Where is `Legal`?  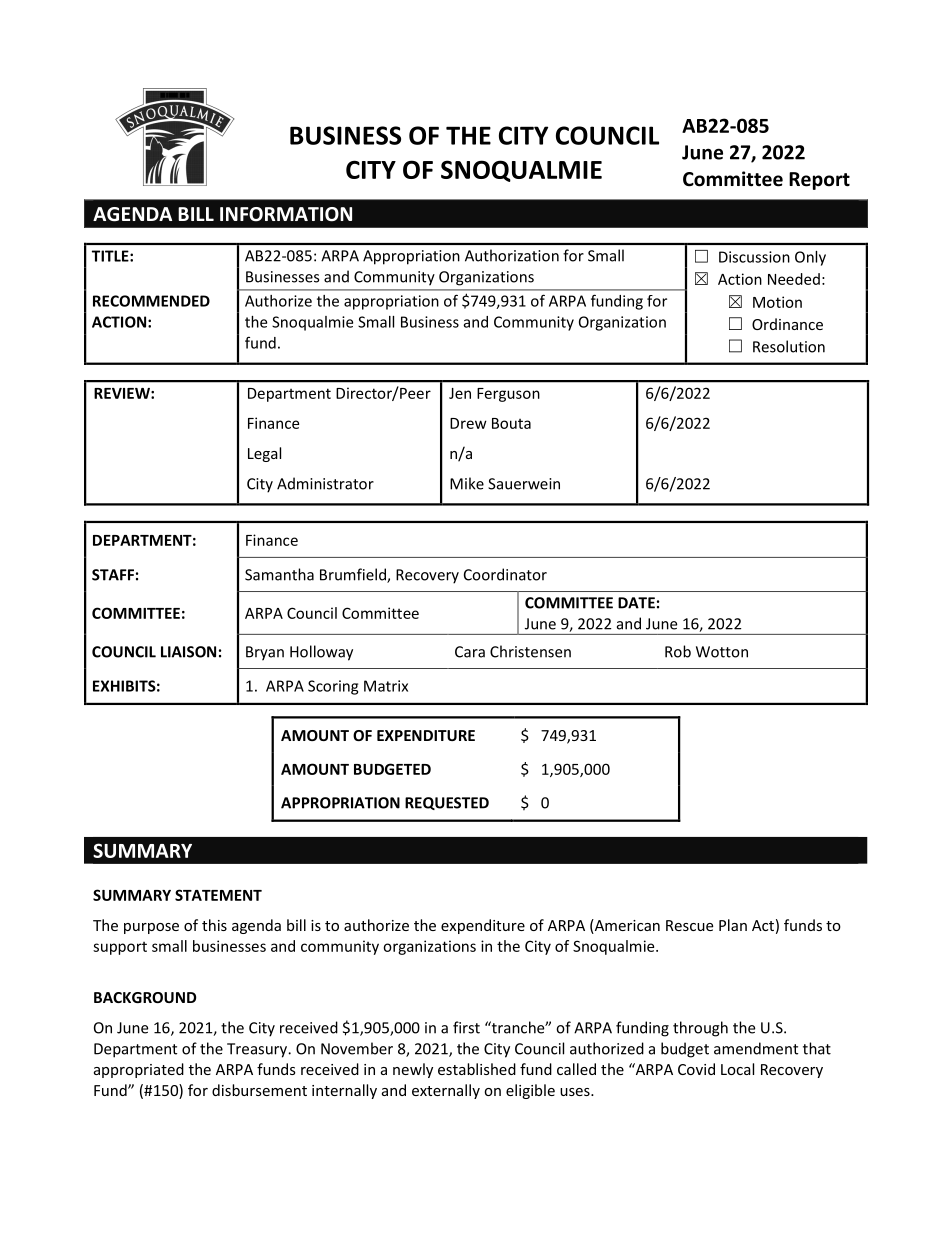
Legal is located at coordinates (264, 454).
